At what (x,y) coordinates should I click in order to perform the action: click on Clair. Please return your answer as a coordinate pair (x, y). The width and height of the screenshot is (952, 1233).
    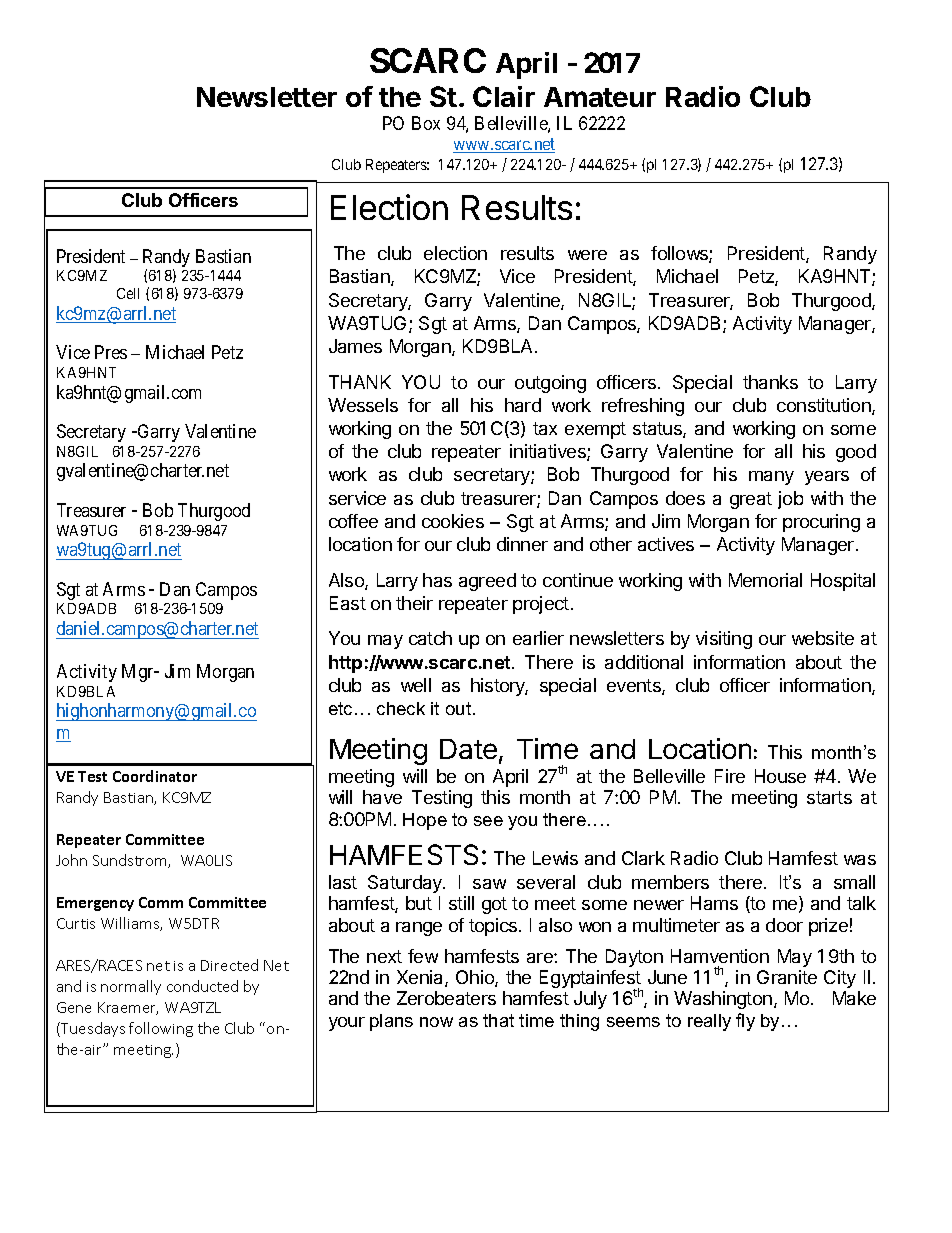
    Looking at the image, I should click on (504, 96).
